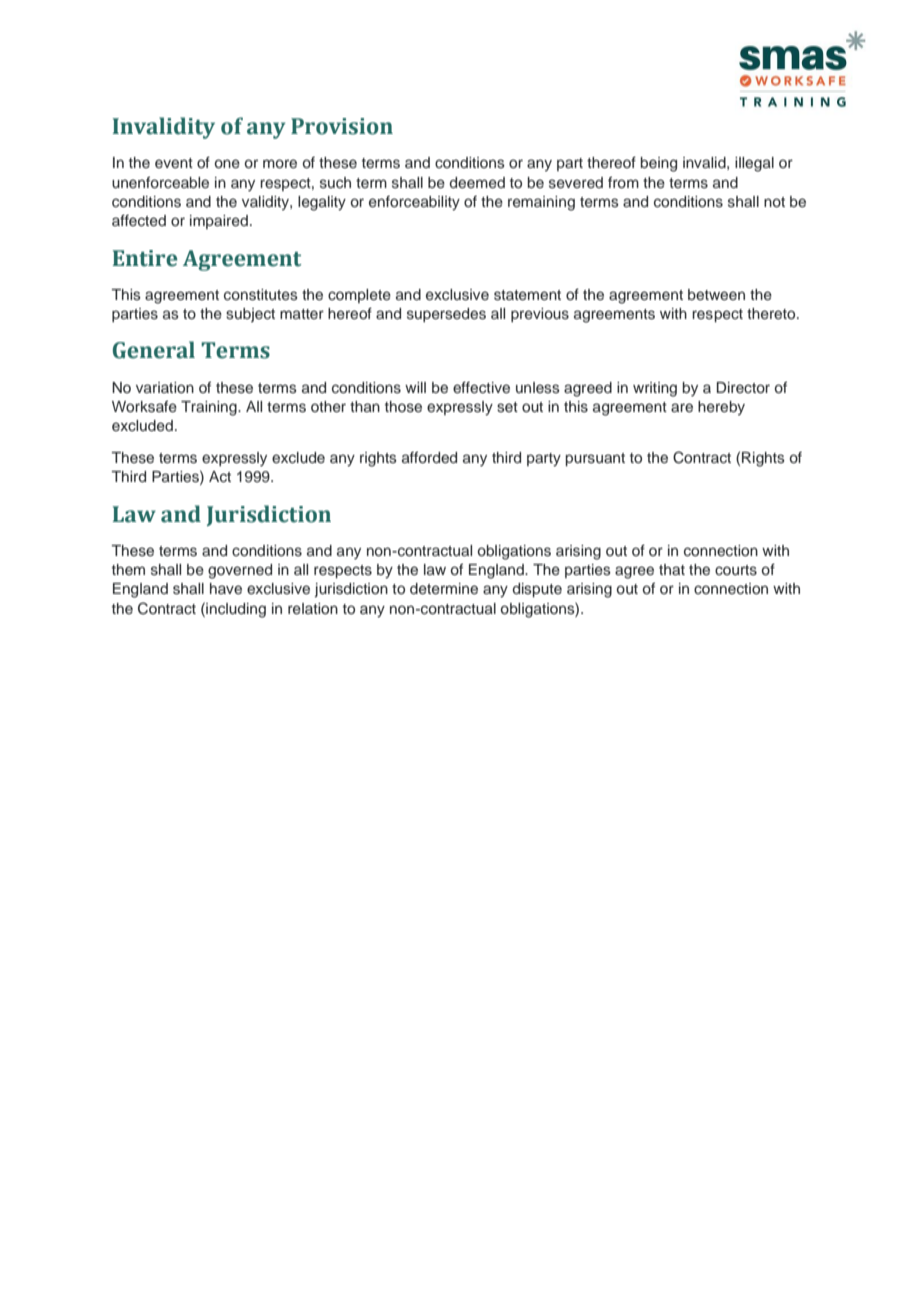 The width and height of the image is (924, 1308). I want to click on have, so click(226, 588).
